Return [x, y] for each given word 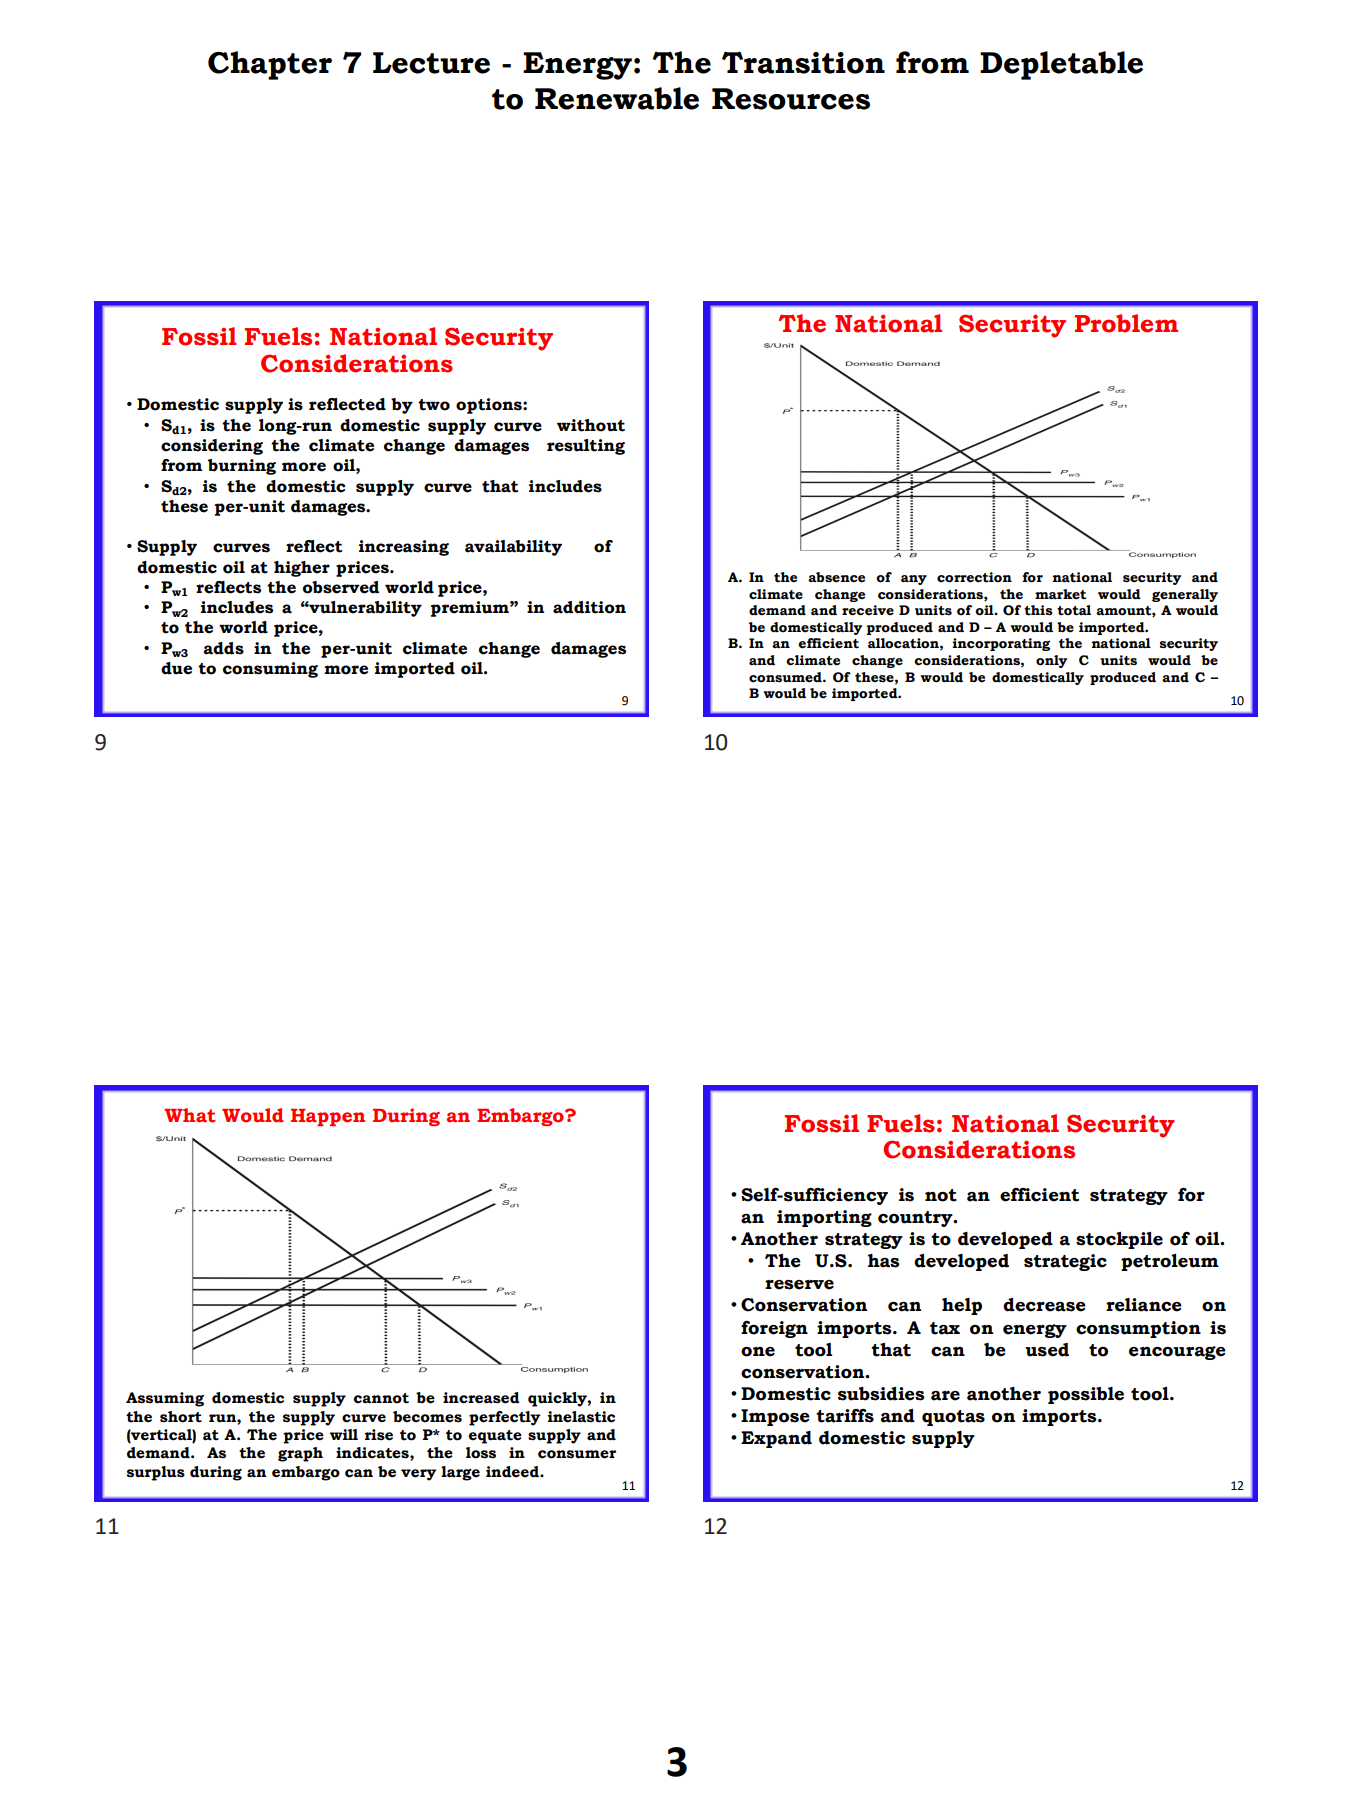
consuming [270, 670]
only [1051, 661]
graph [300, 1454]
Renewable [617, 98]
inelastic [581, 1417]
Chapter [270, 65]
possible [1086, 1395]
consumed [786, 677]
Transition [803, 63]
